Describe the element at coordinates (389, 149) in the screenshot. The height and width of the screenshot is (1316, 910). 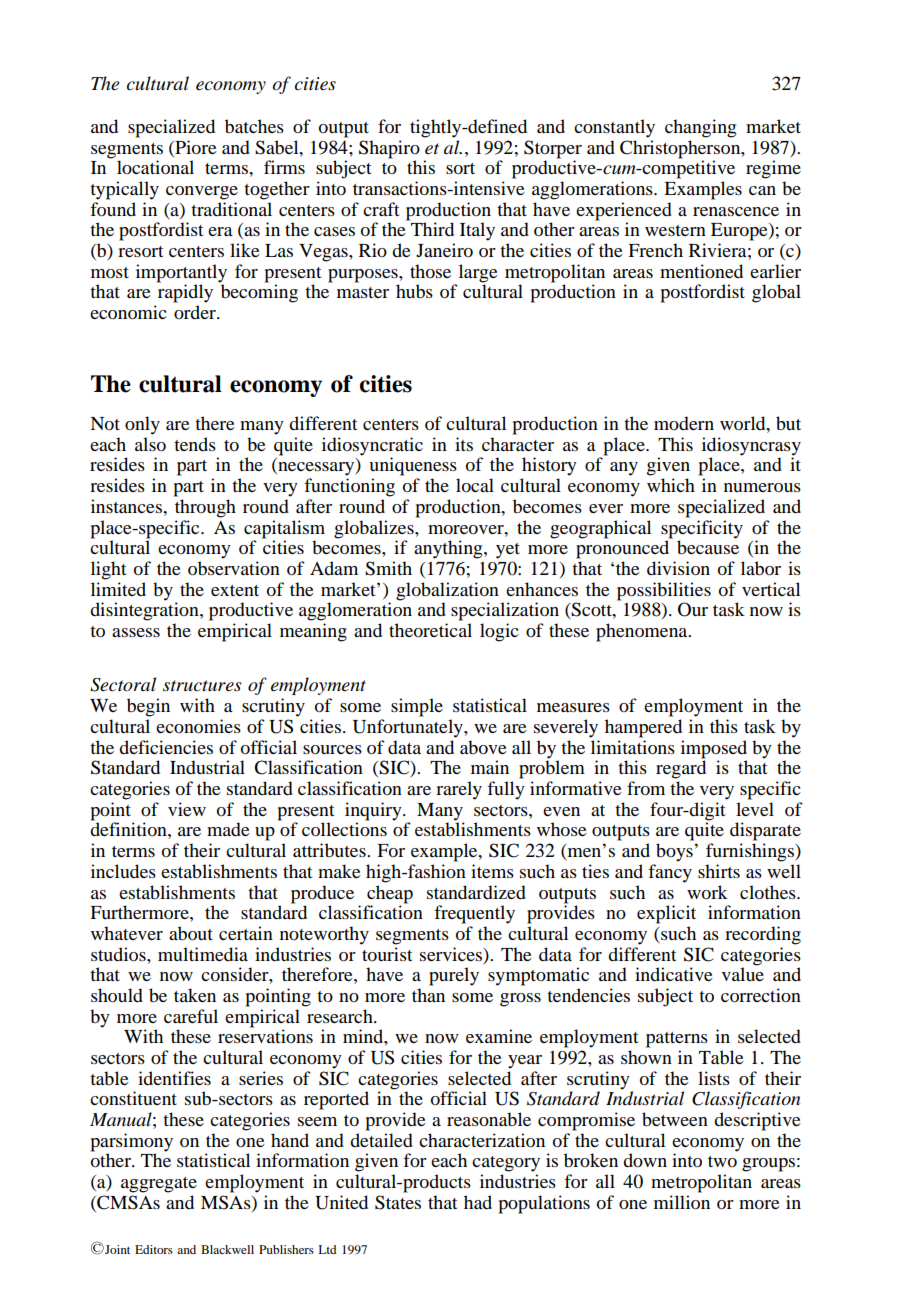
I see `Shapiro` at that location.
